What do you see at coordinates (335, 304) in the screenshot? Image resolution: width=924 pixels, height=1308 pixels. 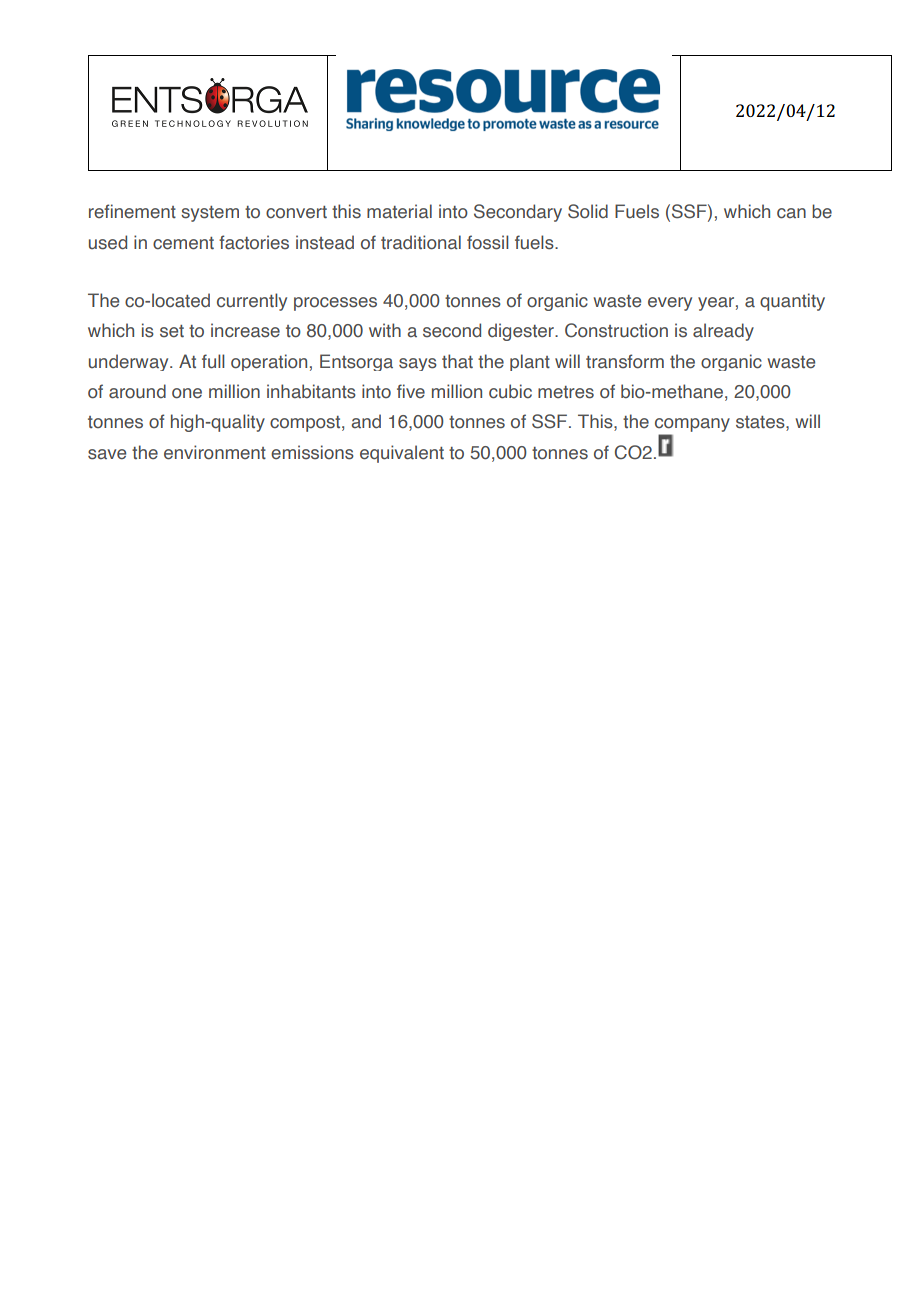 I see `processes` at bounding box center [335, 304].
